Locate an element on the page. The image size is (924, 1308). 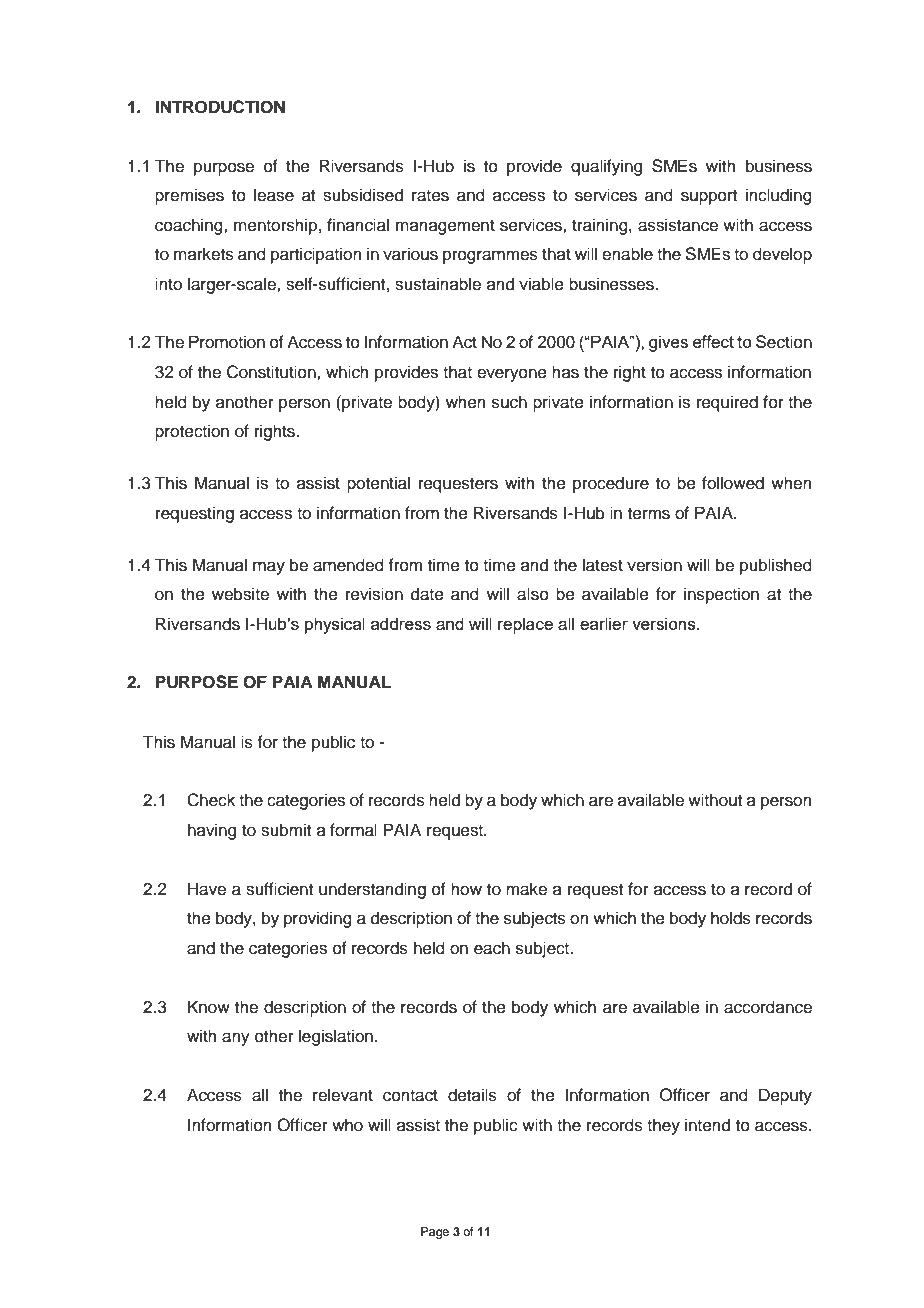
having is located at coordinates (212, 831).
